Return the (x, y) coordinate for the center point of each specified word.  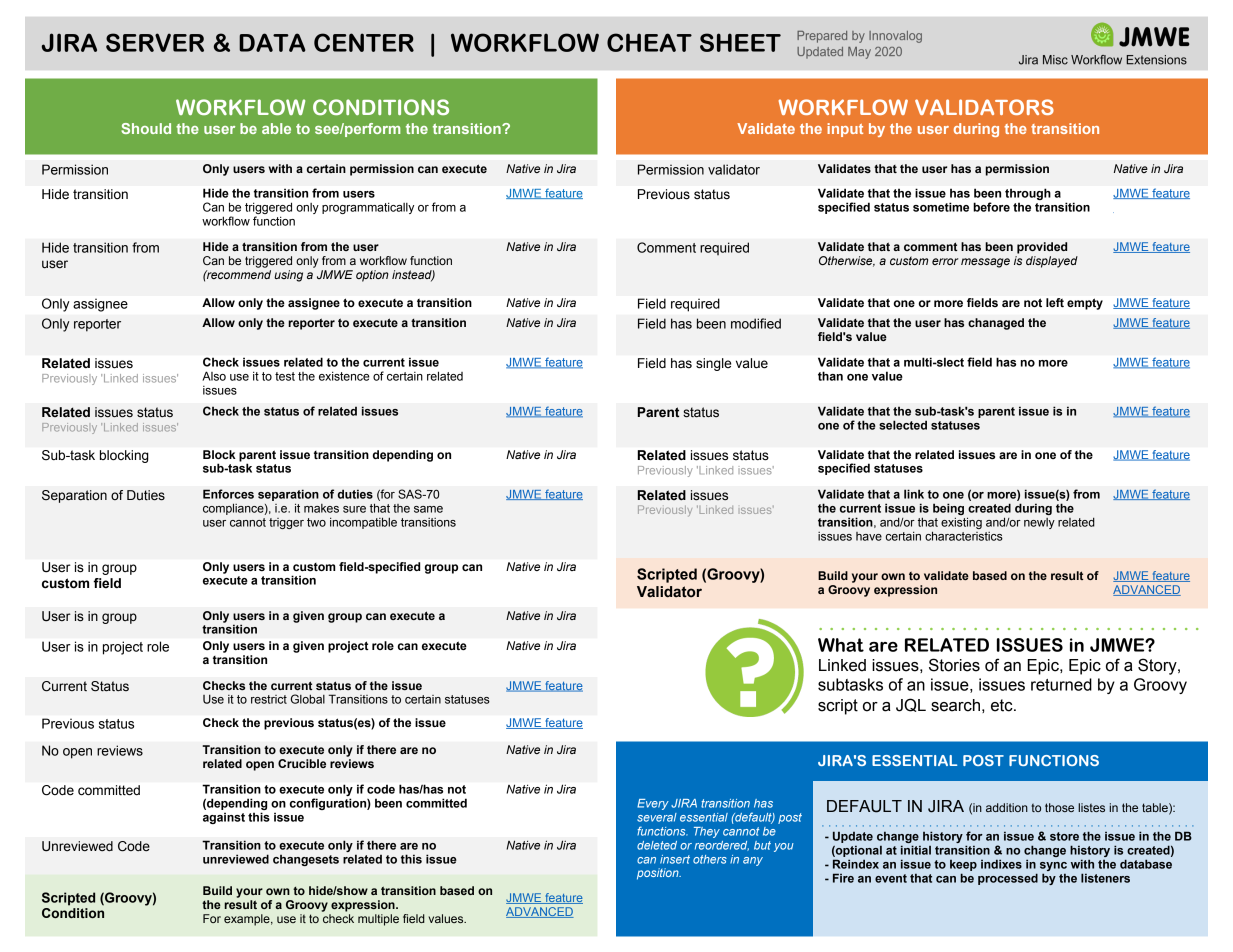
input (845, 130)
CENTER (364, 42)
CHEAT (649, 42)
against (224, 818)
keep (963, 865)
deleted (657, 845)
